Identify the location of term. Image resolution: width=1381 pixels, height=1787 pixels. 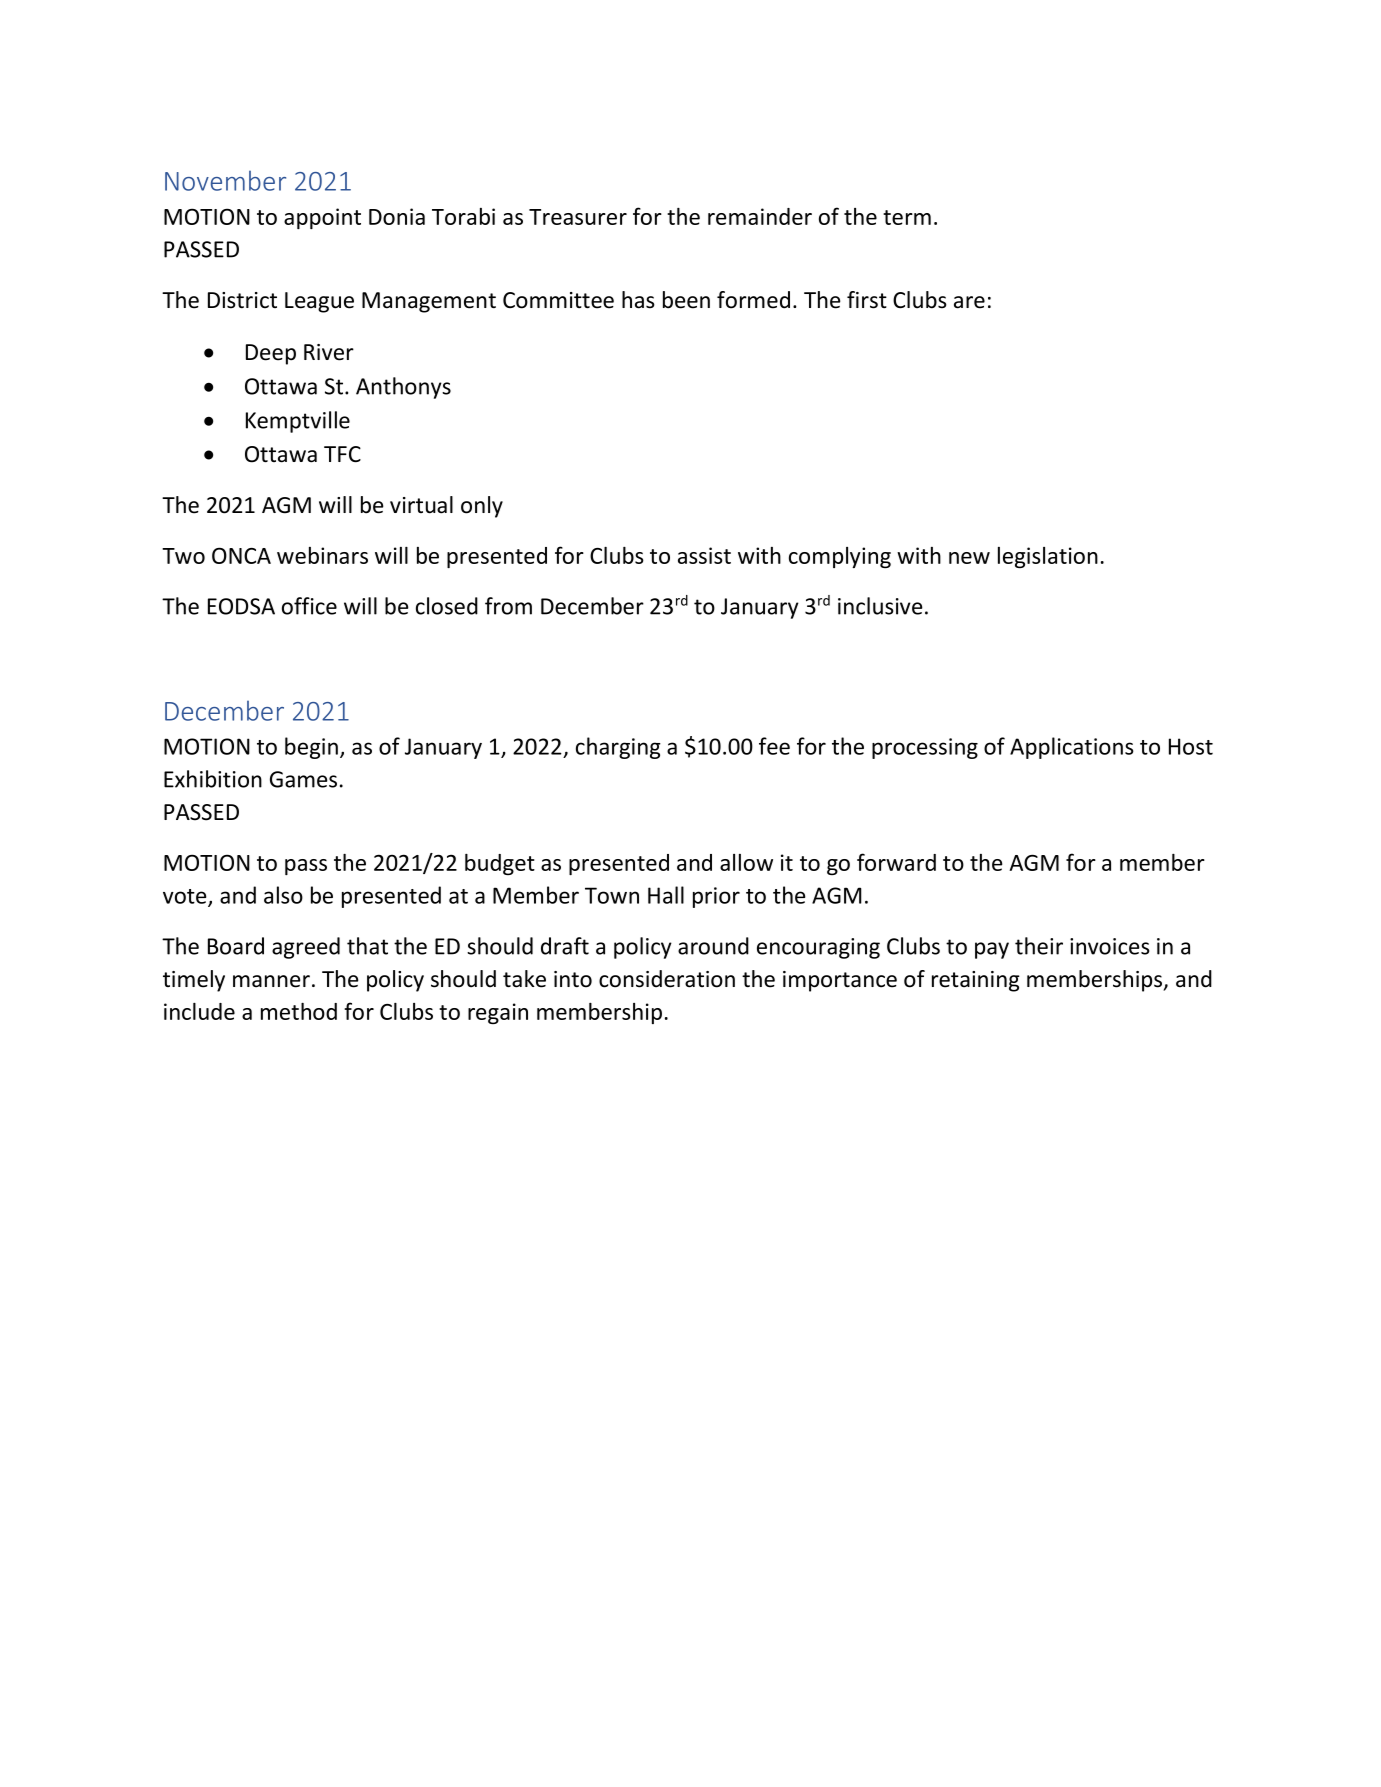
(907, 217).
